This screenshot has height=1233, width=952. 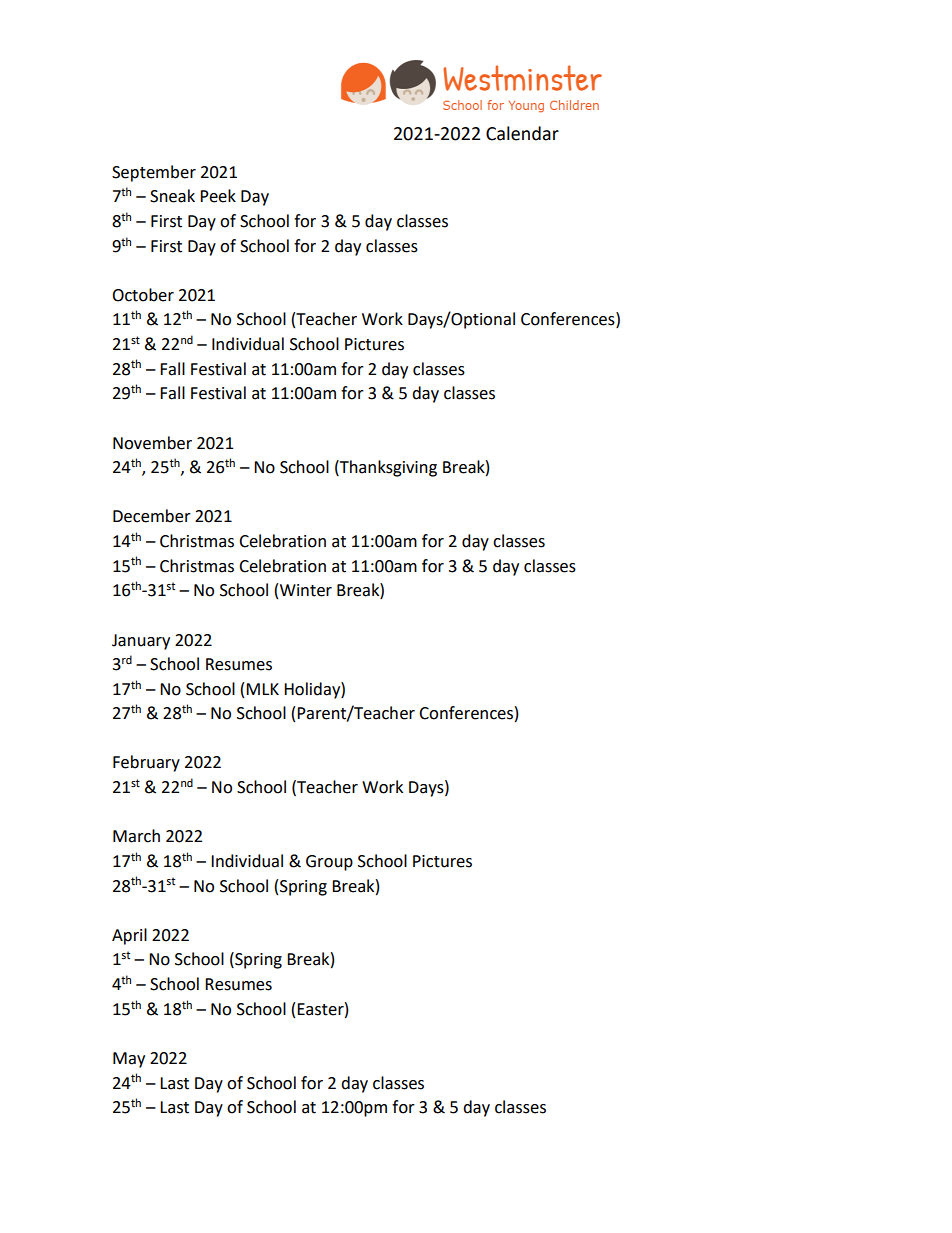 I want to click on Sneak, so click(x=172, y=196).
